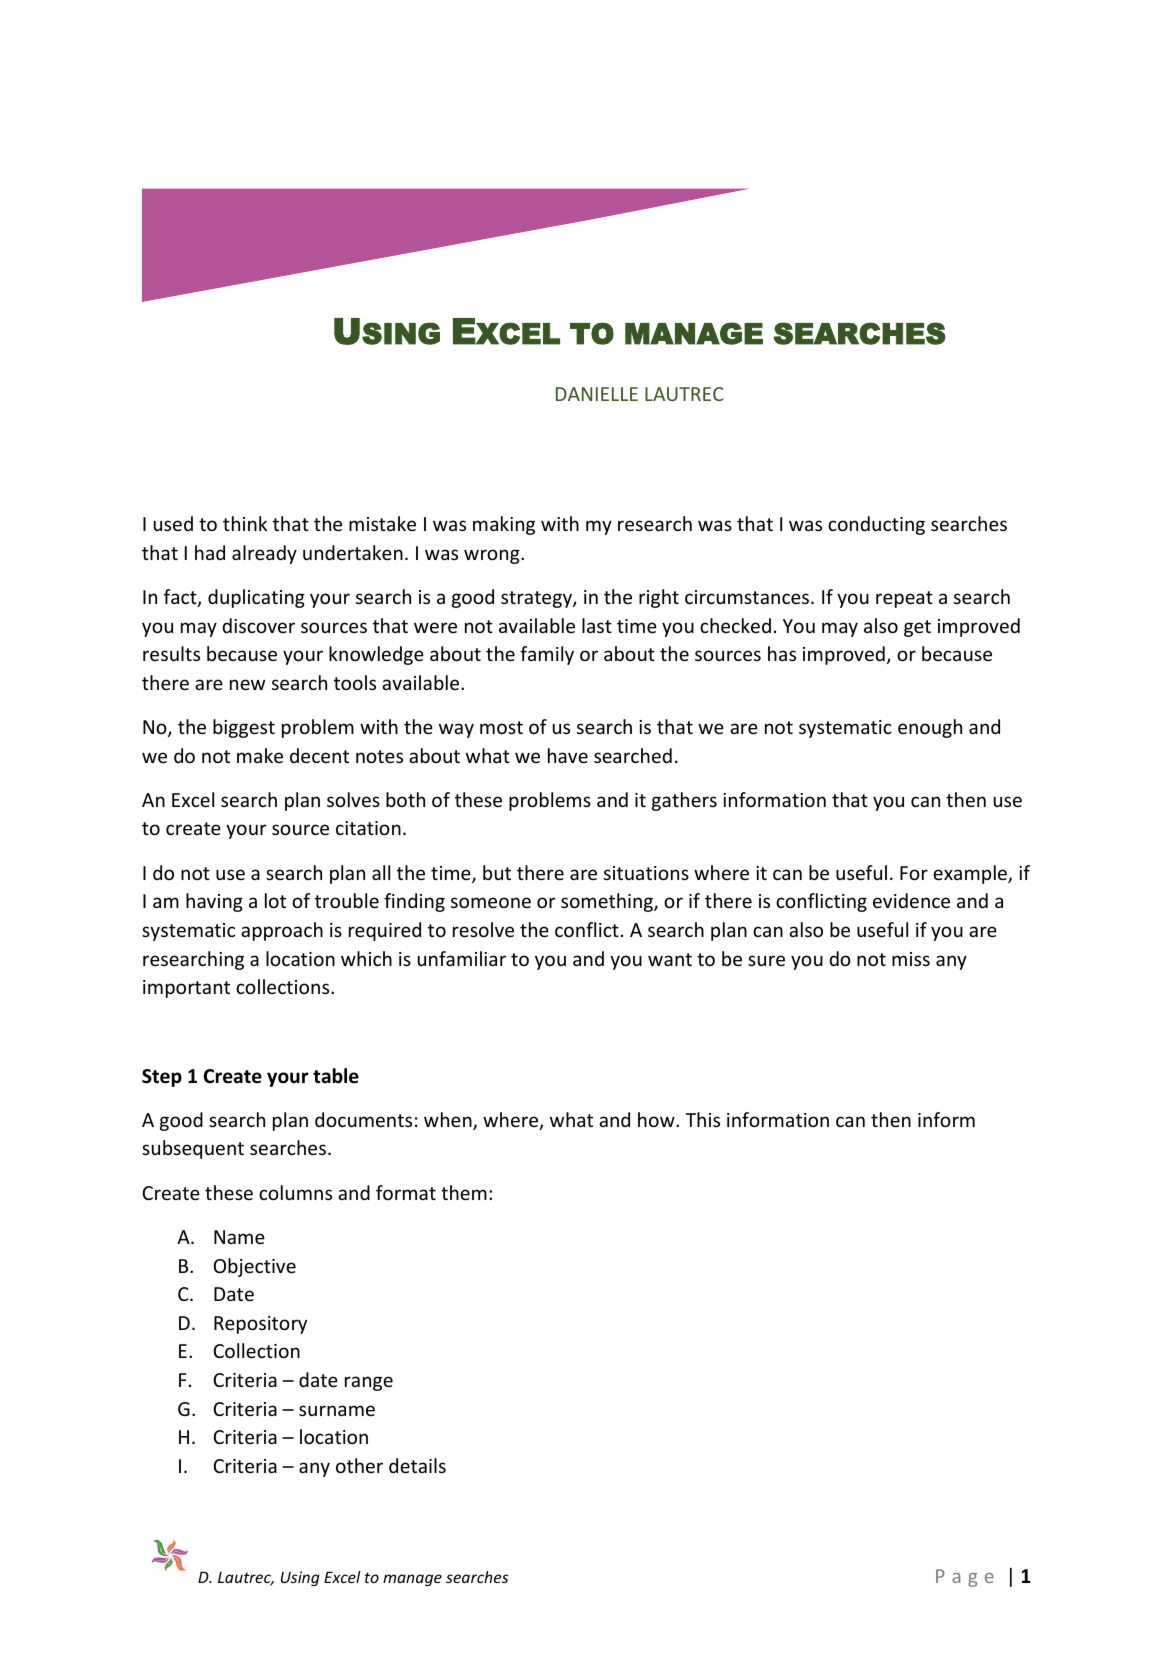 This screenshot has width=1173, height=1659. Describe the element at coordinates (597, 394) in the screenshot. I see `DANIELLE` at that location.
